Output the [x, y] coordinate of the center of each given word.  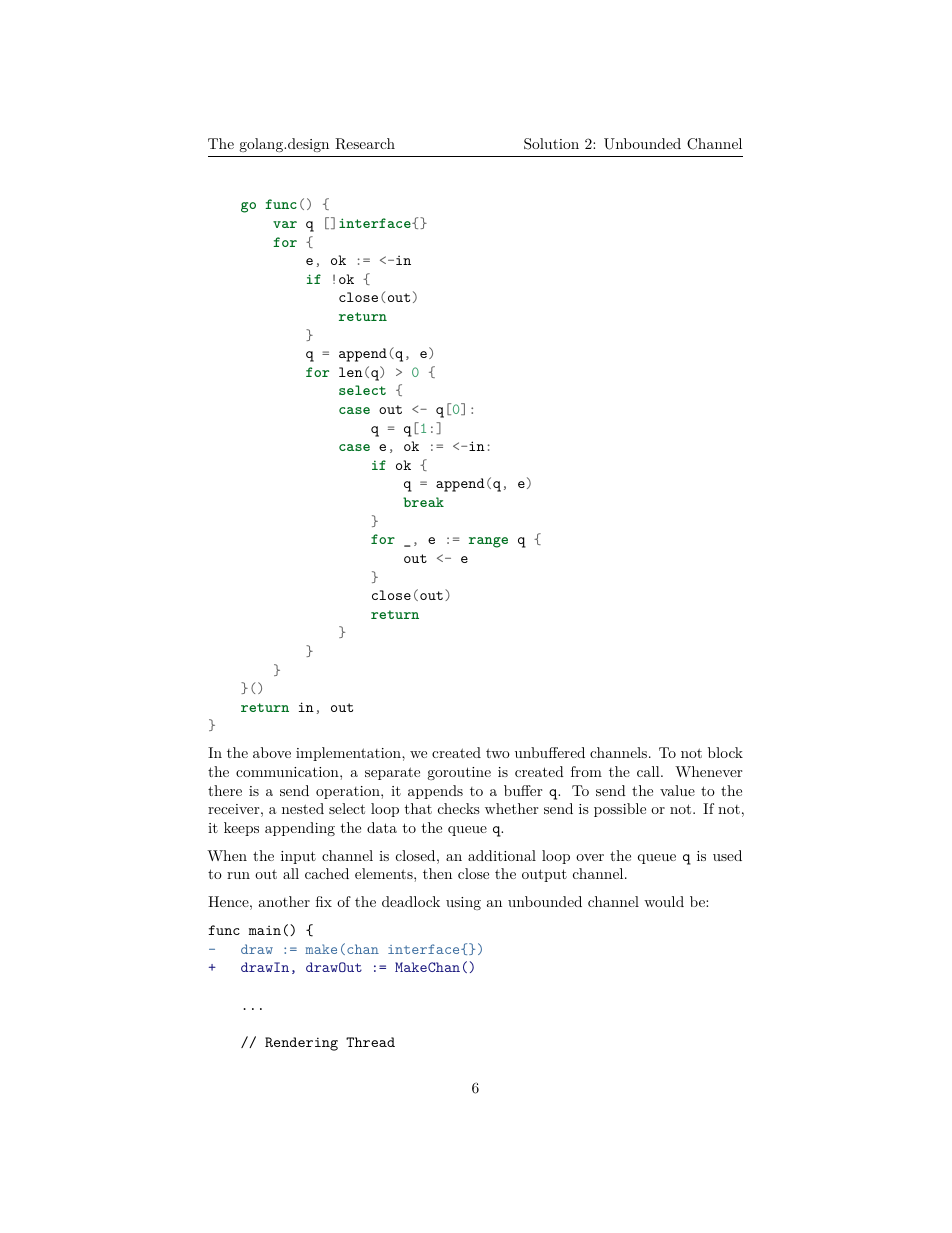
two [498, 753]
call [649, 771]
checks [459, 808]
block [725, 752]
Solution [551, 144]
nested [303, 808]
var [285, 224]
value [677, 790]
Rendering [301, 1044]
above [272, 752]
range [488, 542]
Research [365, 144]
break [423, 502]
